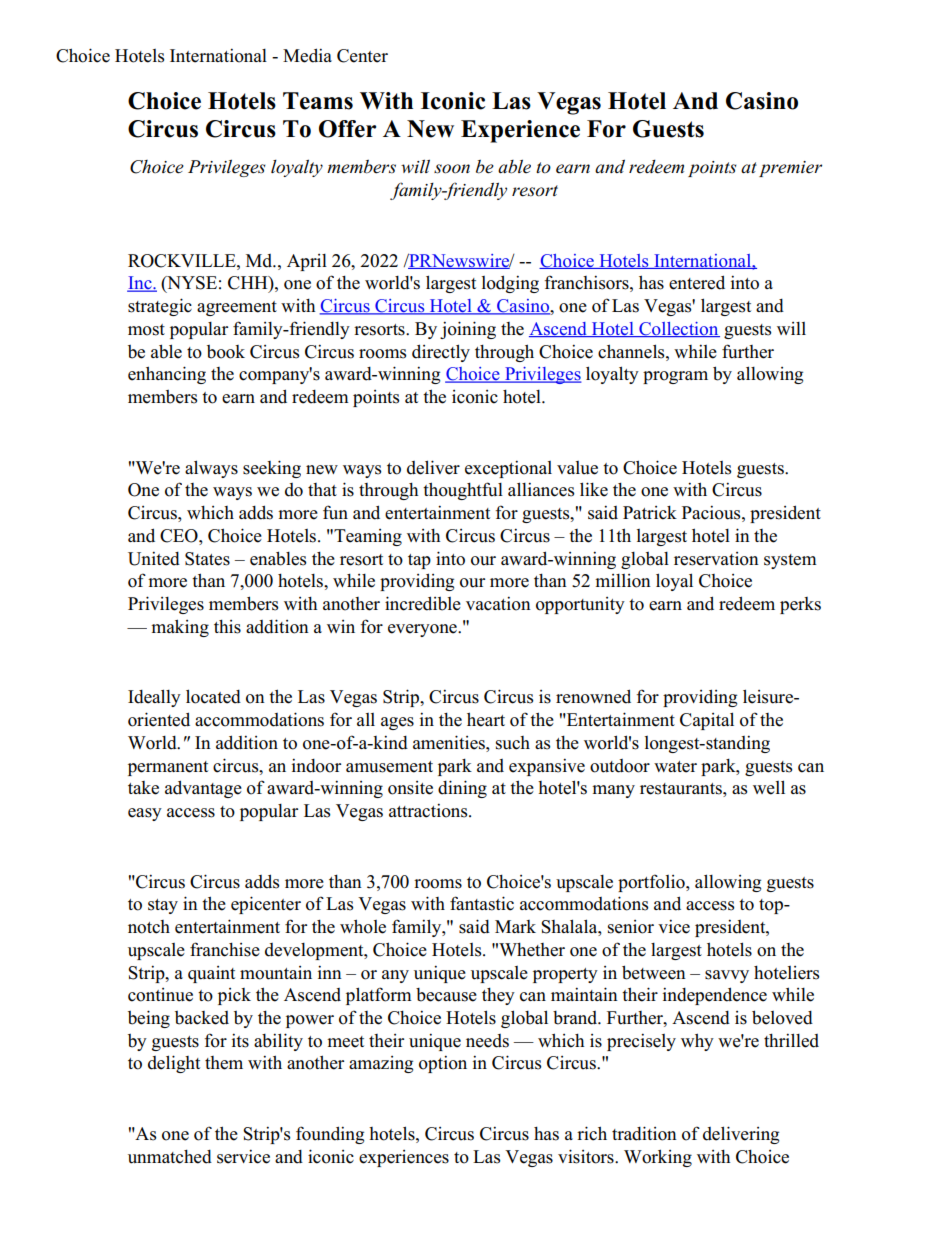 This page has height=1233, width=952. What do you see at coordinates (272, 469) in the page?
I see `seeking` at bounding box center [272, 469].
